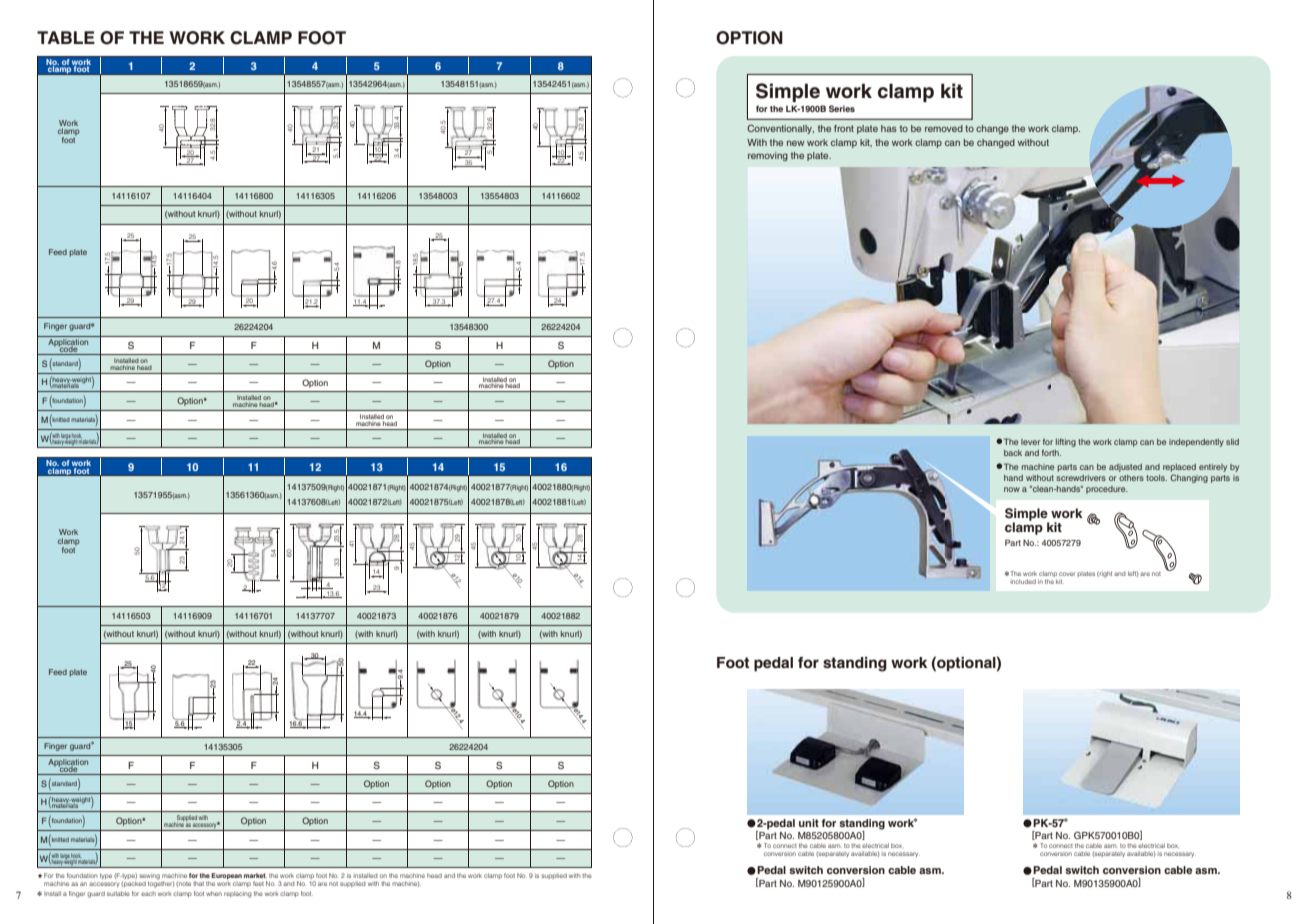 Image resolution: width=1308 pixels, height=924 pixels. I want to click on replacing, so click(238, 894).
